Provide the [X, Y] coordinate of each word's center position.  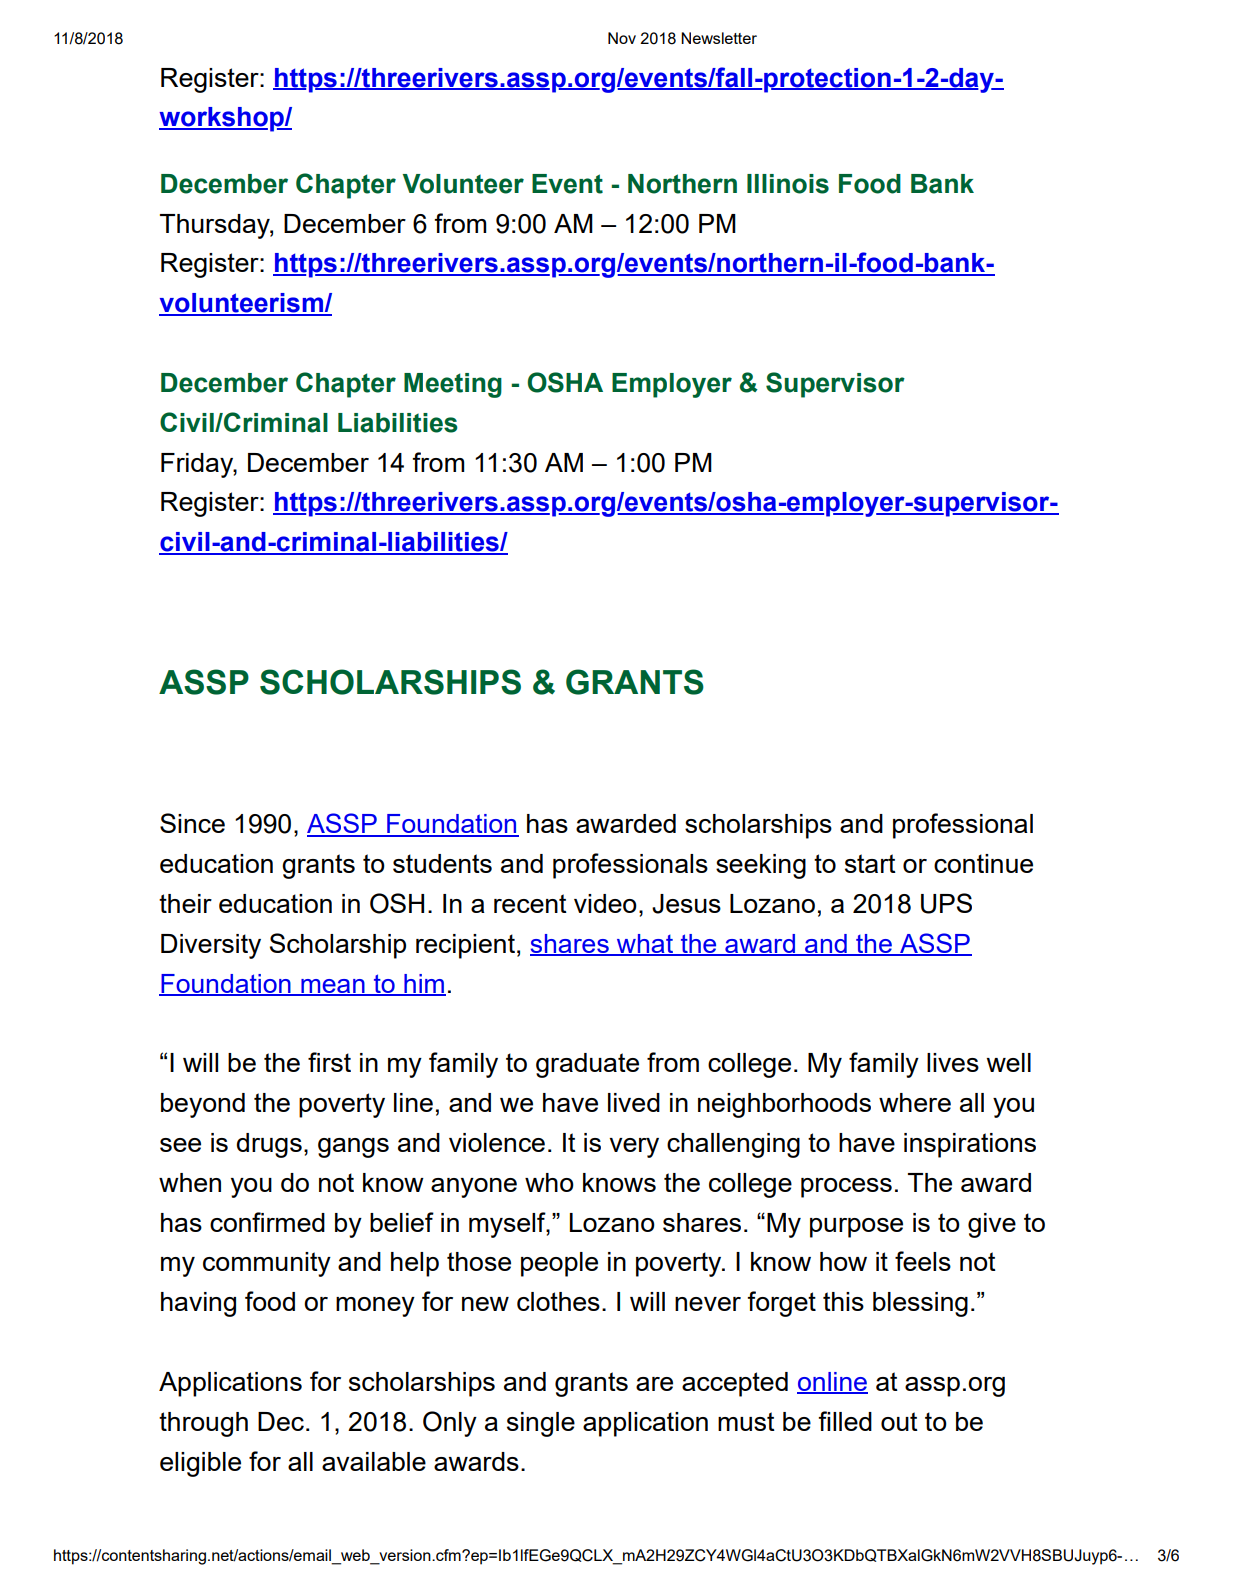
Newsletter [719, 38]
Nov [622, 38]
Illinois [788, 184]
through [203, 1424]
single [541, 1424]
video [605, 903]
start [870, 863]
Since [192, 823]
